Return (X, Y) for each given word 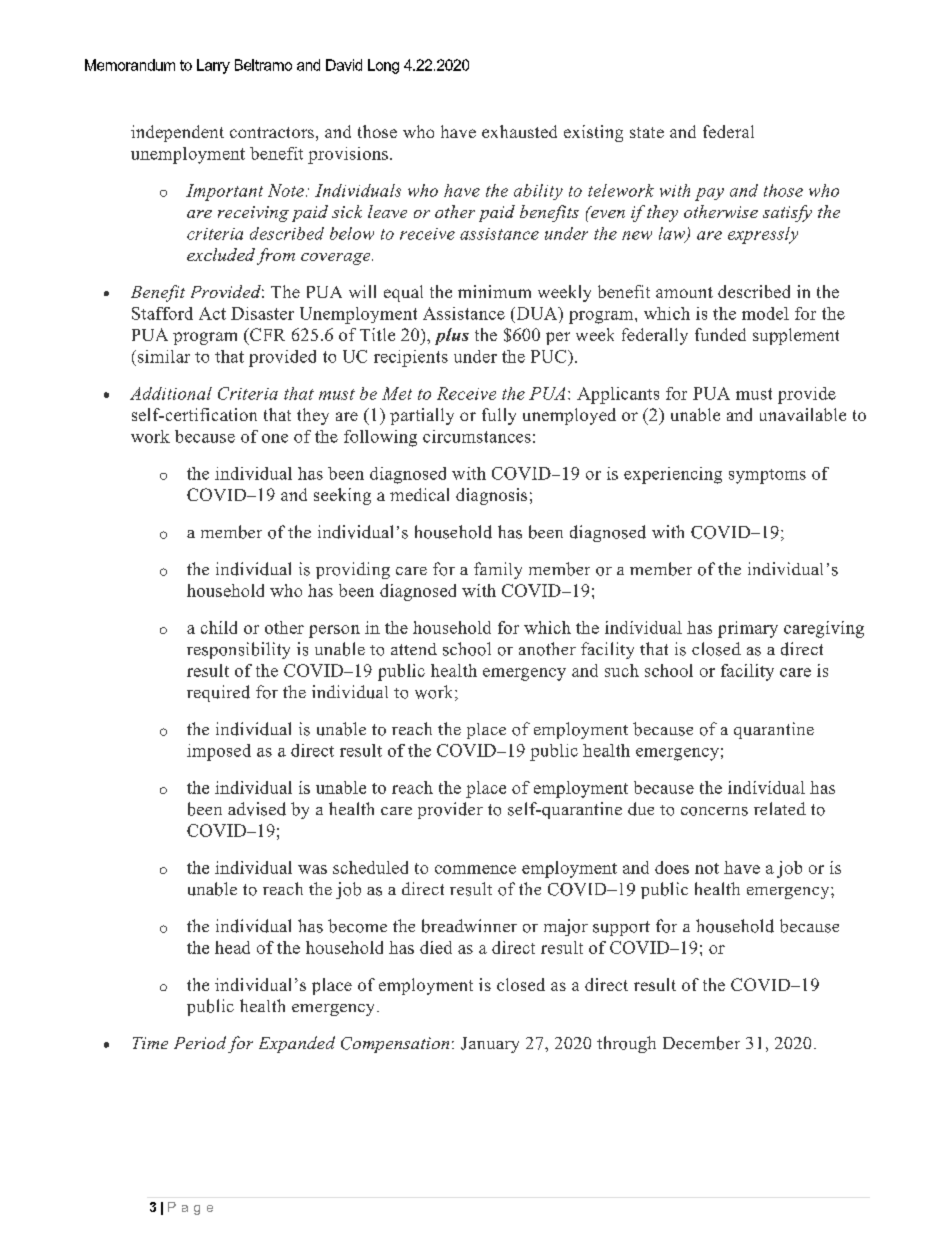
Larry (213, 66)
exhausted (519, 131)
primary (748, 629)
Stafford (162, 313)
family (498, 570)
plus (452, 336)
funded (720, 334)
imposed (219, 752)
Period (200, 1042)
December (701, 1043)
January (490, 1045)
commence (475, 869)
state (647, 132)
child (219, 627)
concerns (714, 811)
